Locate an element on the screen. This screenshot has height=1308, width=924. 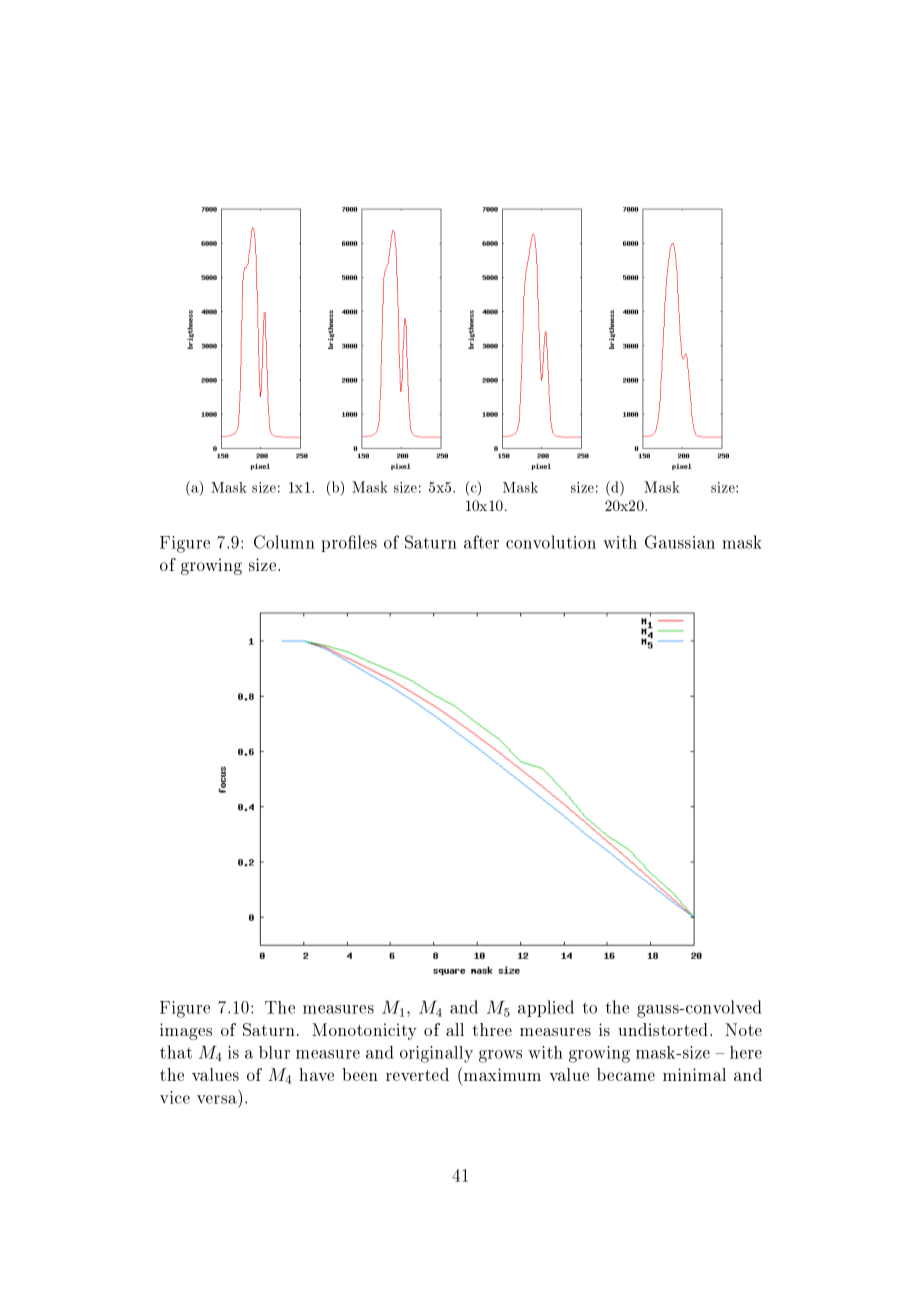
maximum is located at coordinates (501, 1074).
